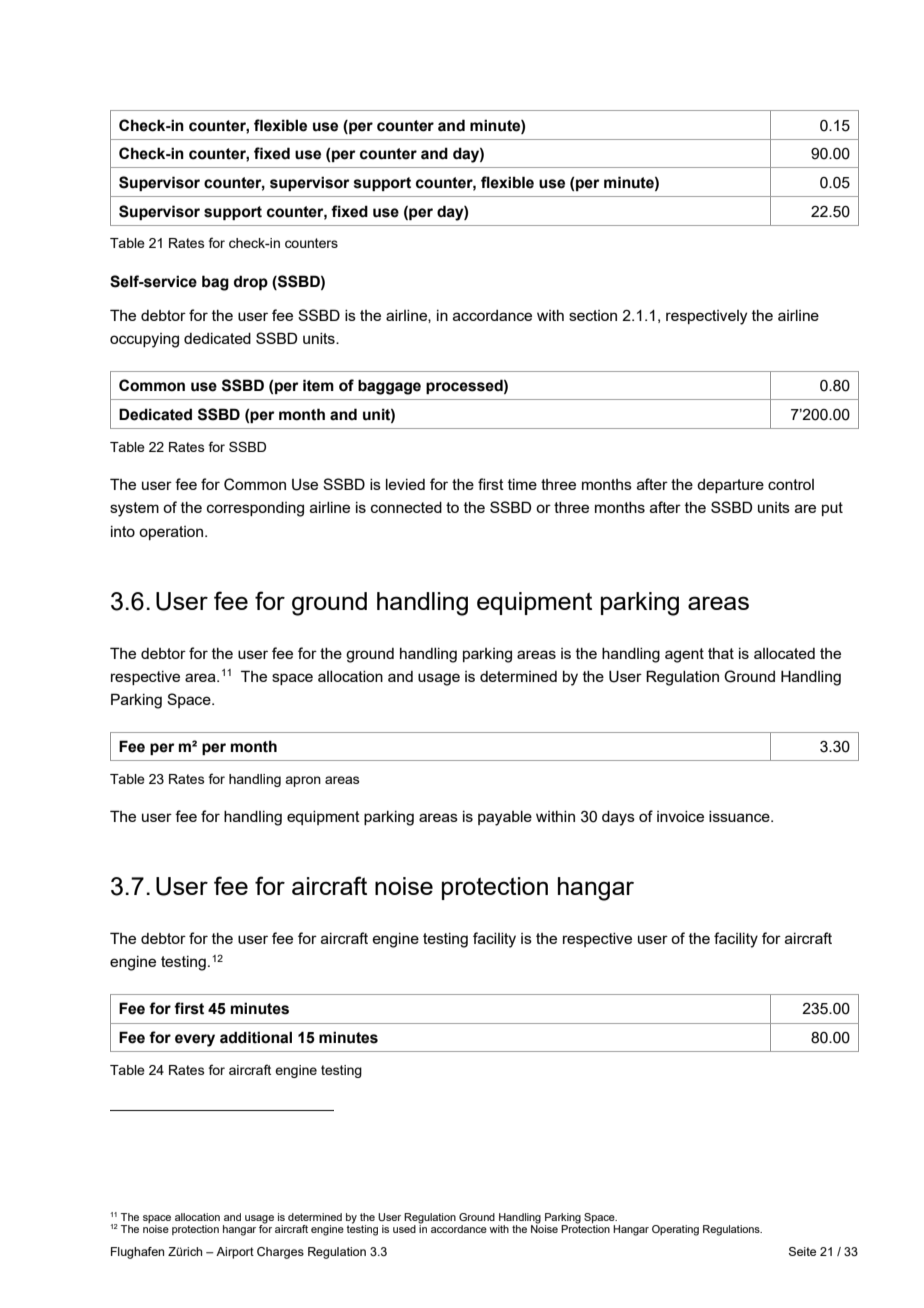  What do you see at coordinates (730, 486) in the screenshot?
I see `departure` at bounding box center [730, 486].
